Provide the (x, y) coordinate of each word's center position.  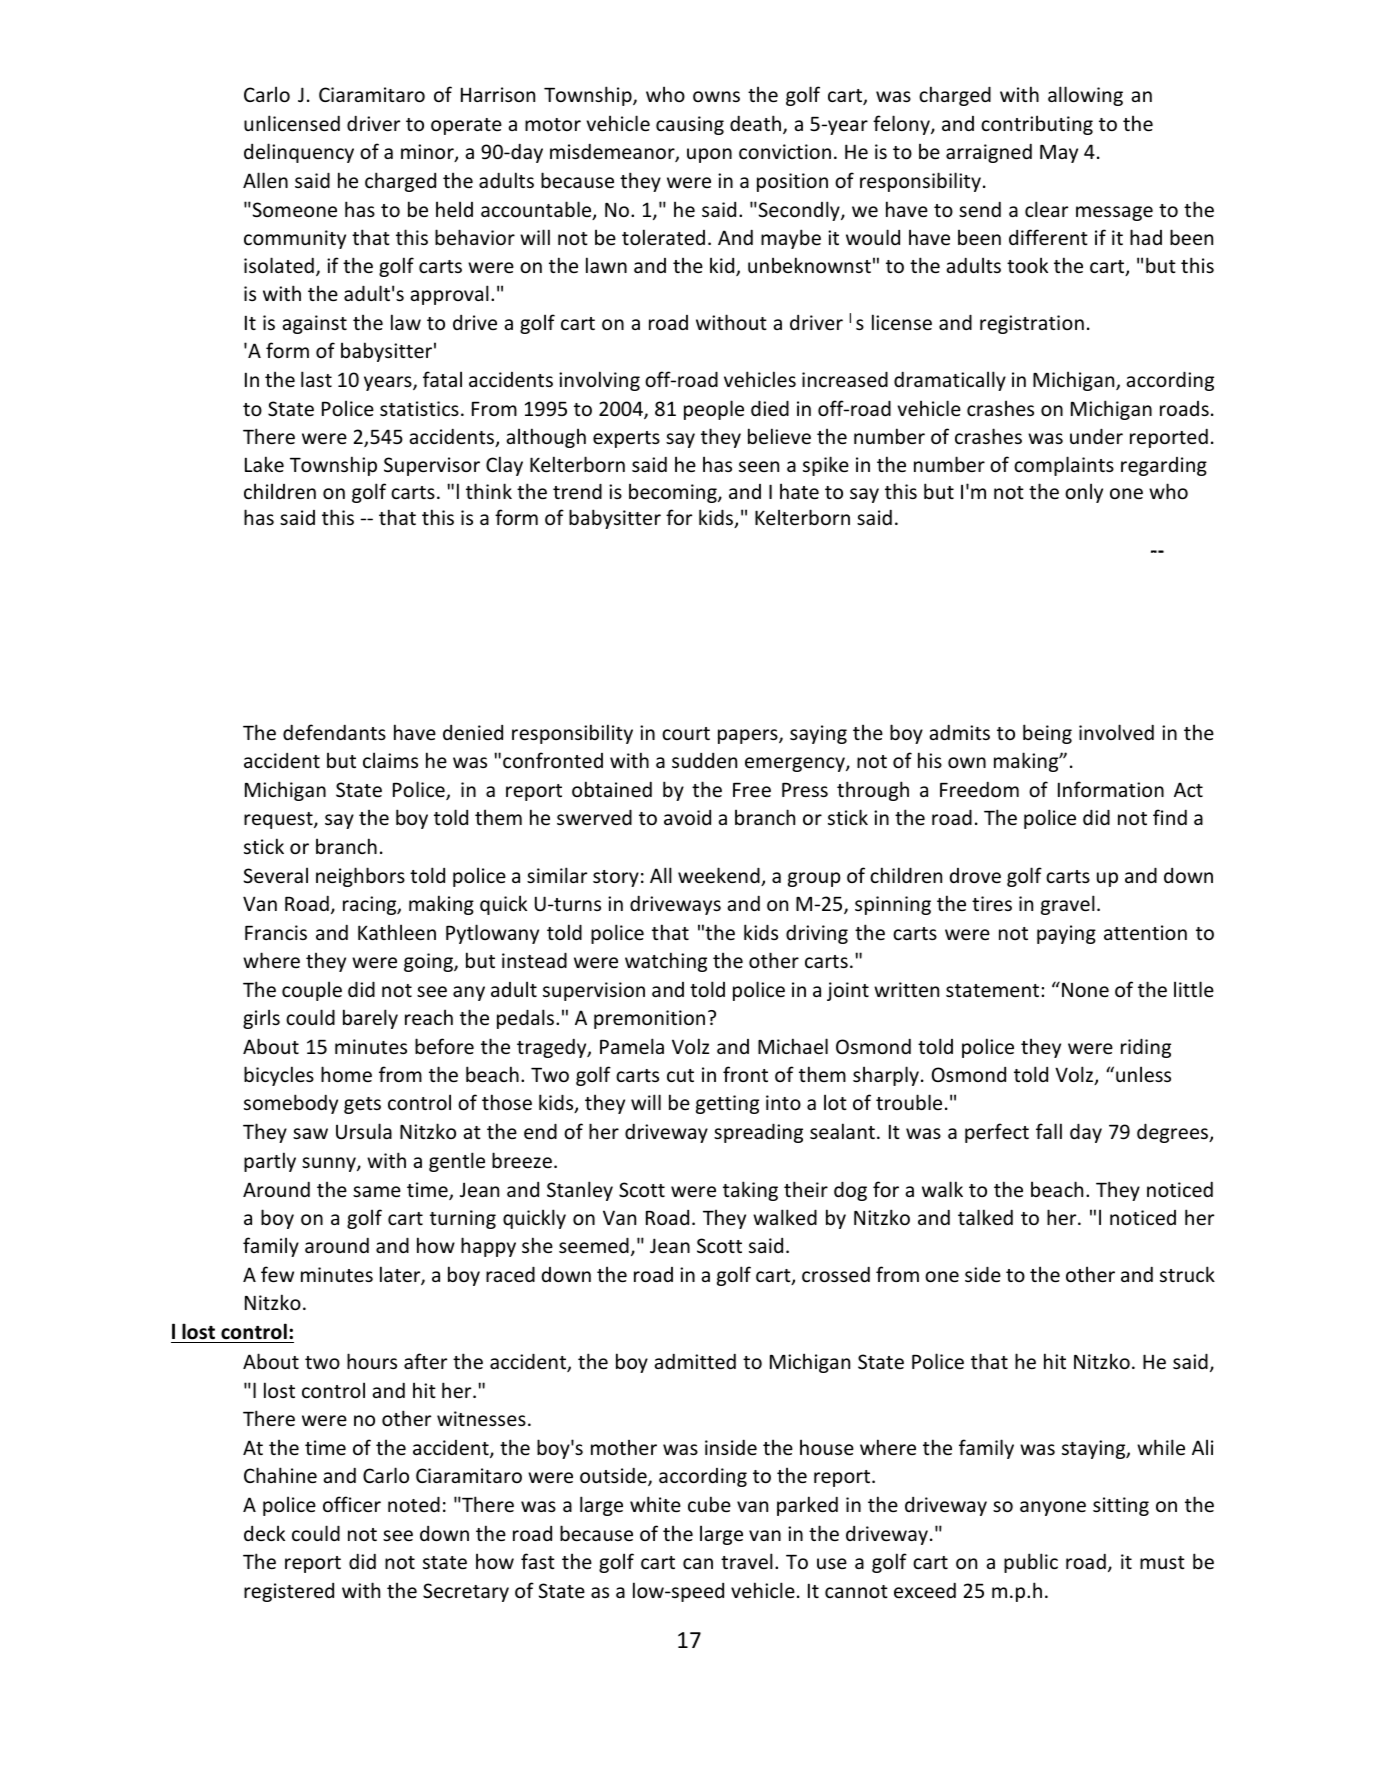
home (346, 1074)
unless (1143, 1074)
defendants (334, 732)
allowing (1085, 96)
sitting (1121, 1506)
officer (352, 1504)
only (1084, 493)
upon (709, 155)
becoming (674, 493)
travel (747, 1561)
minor (428, 153)
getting (727, 1104)
